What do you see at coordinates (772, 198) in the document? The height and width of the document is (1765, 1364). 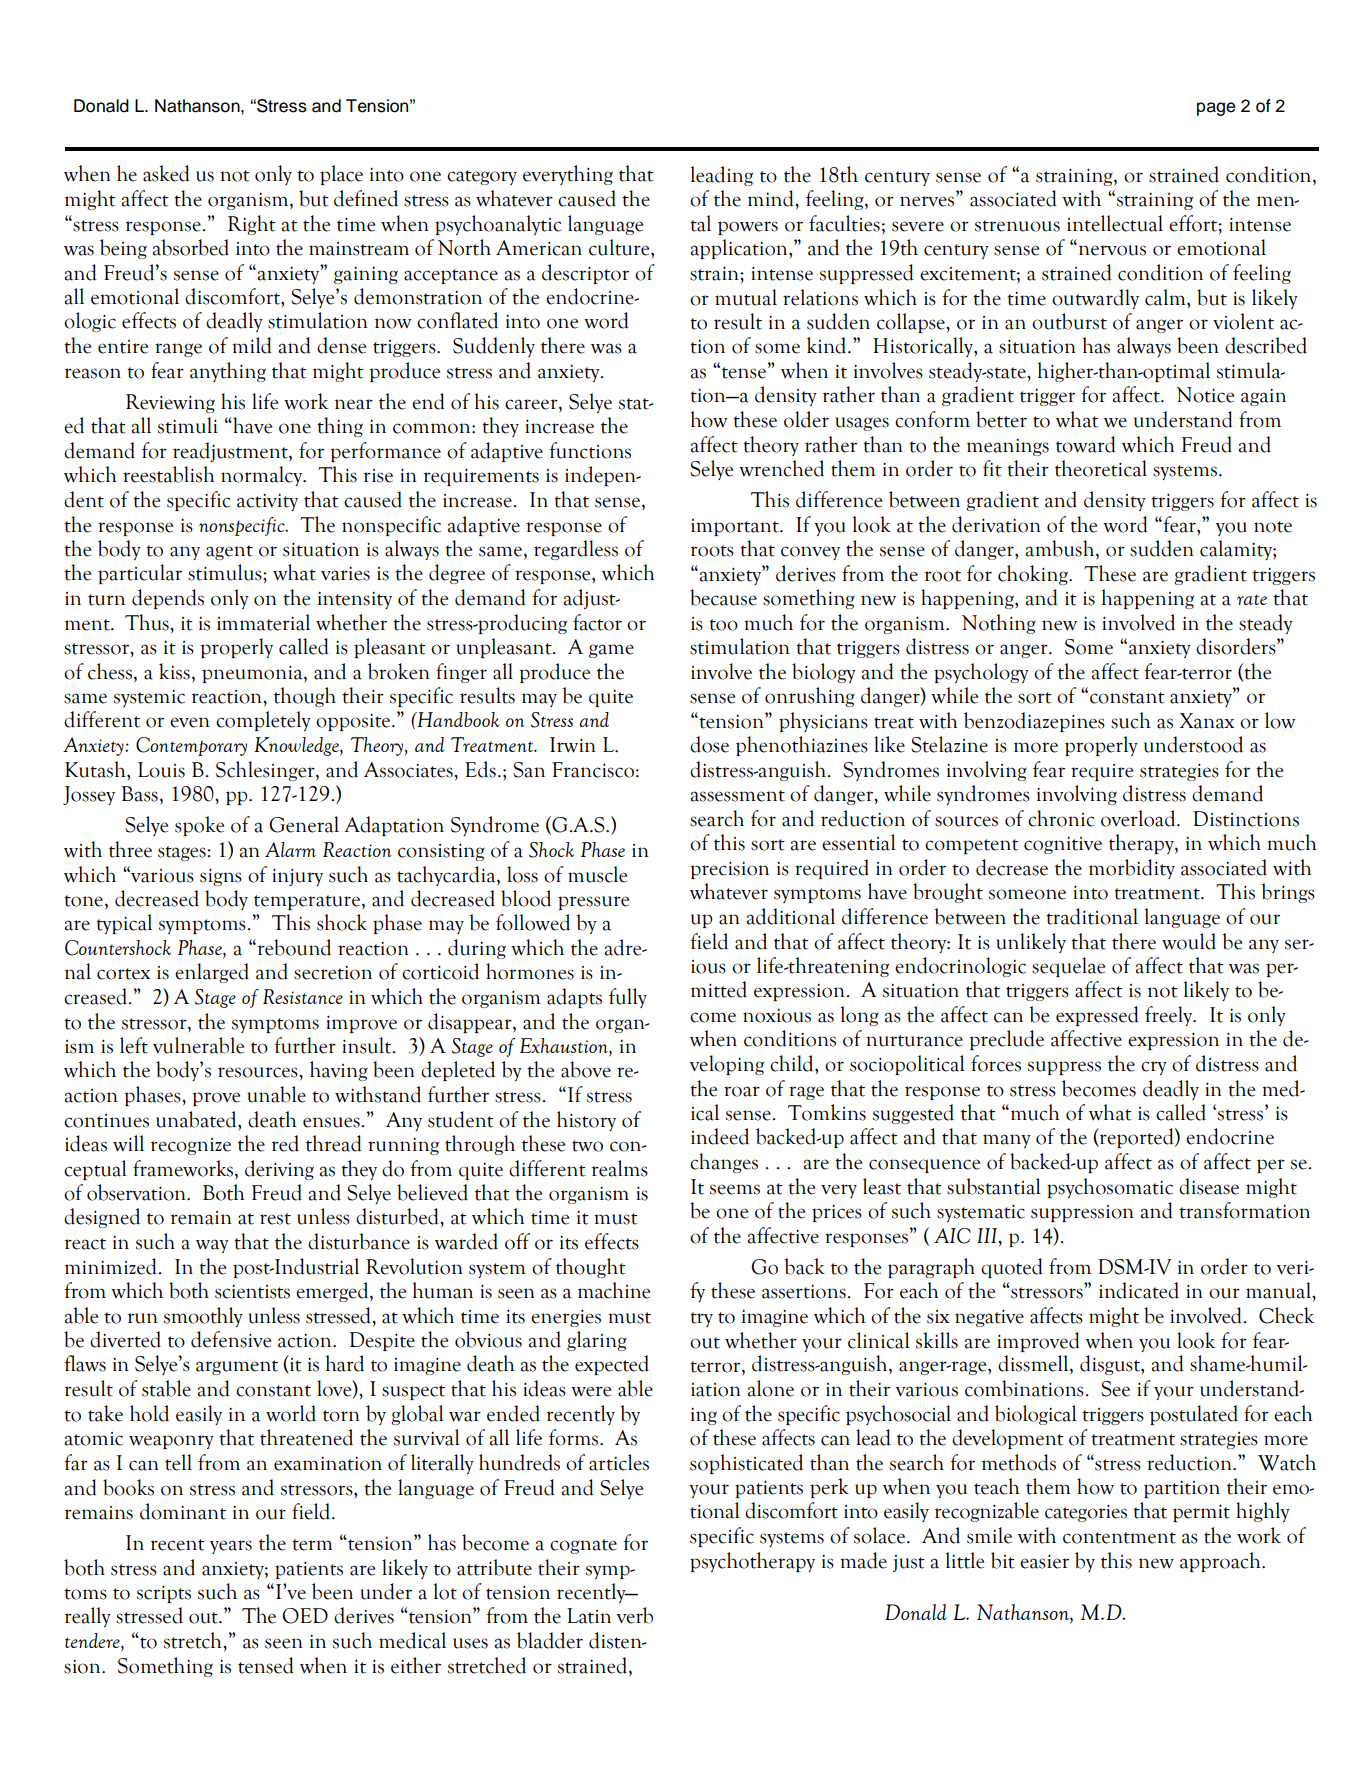 I see `mind` at bounding box center [772, 198].
